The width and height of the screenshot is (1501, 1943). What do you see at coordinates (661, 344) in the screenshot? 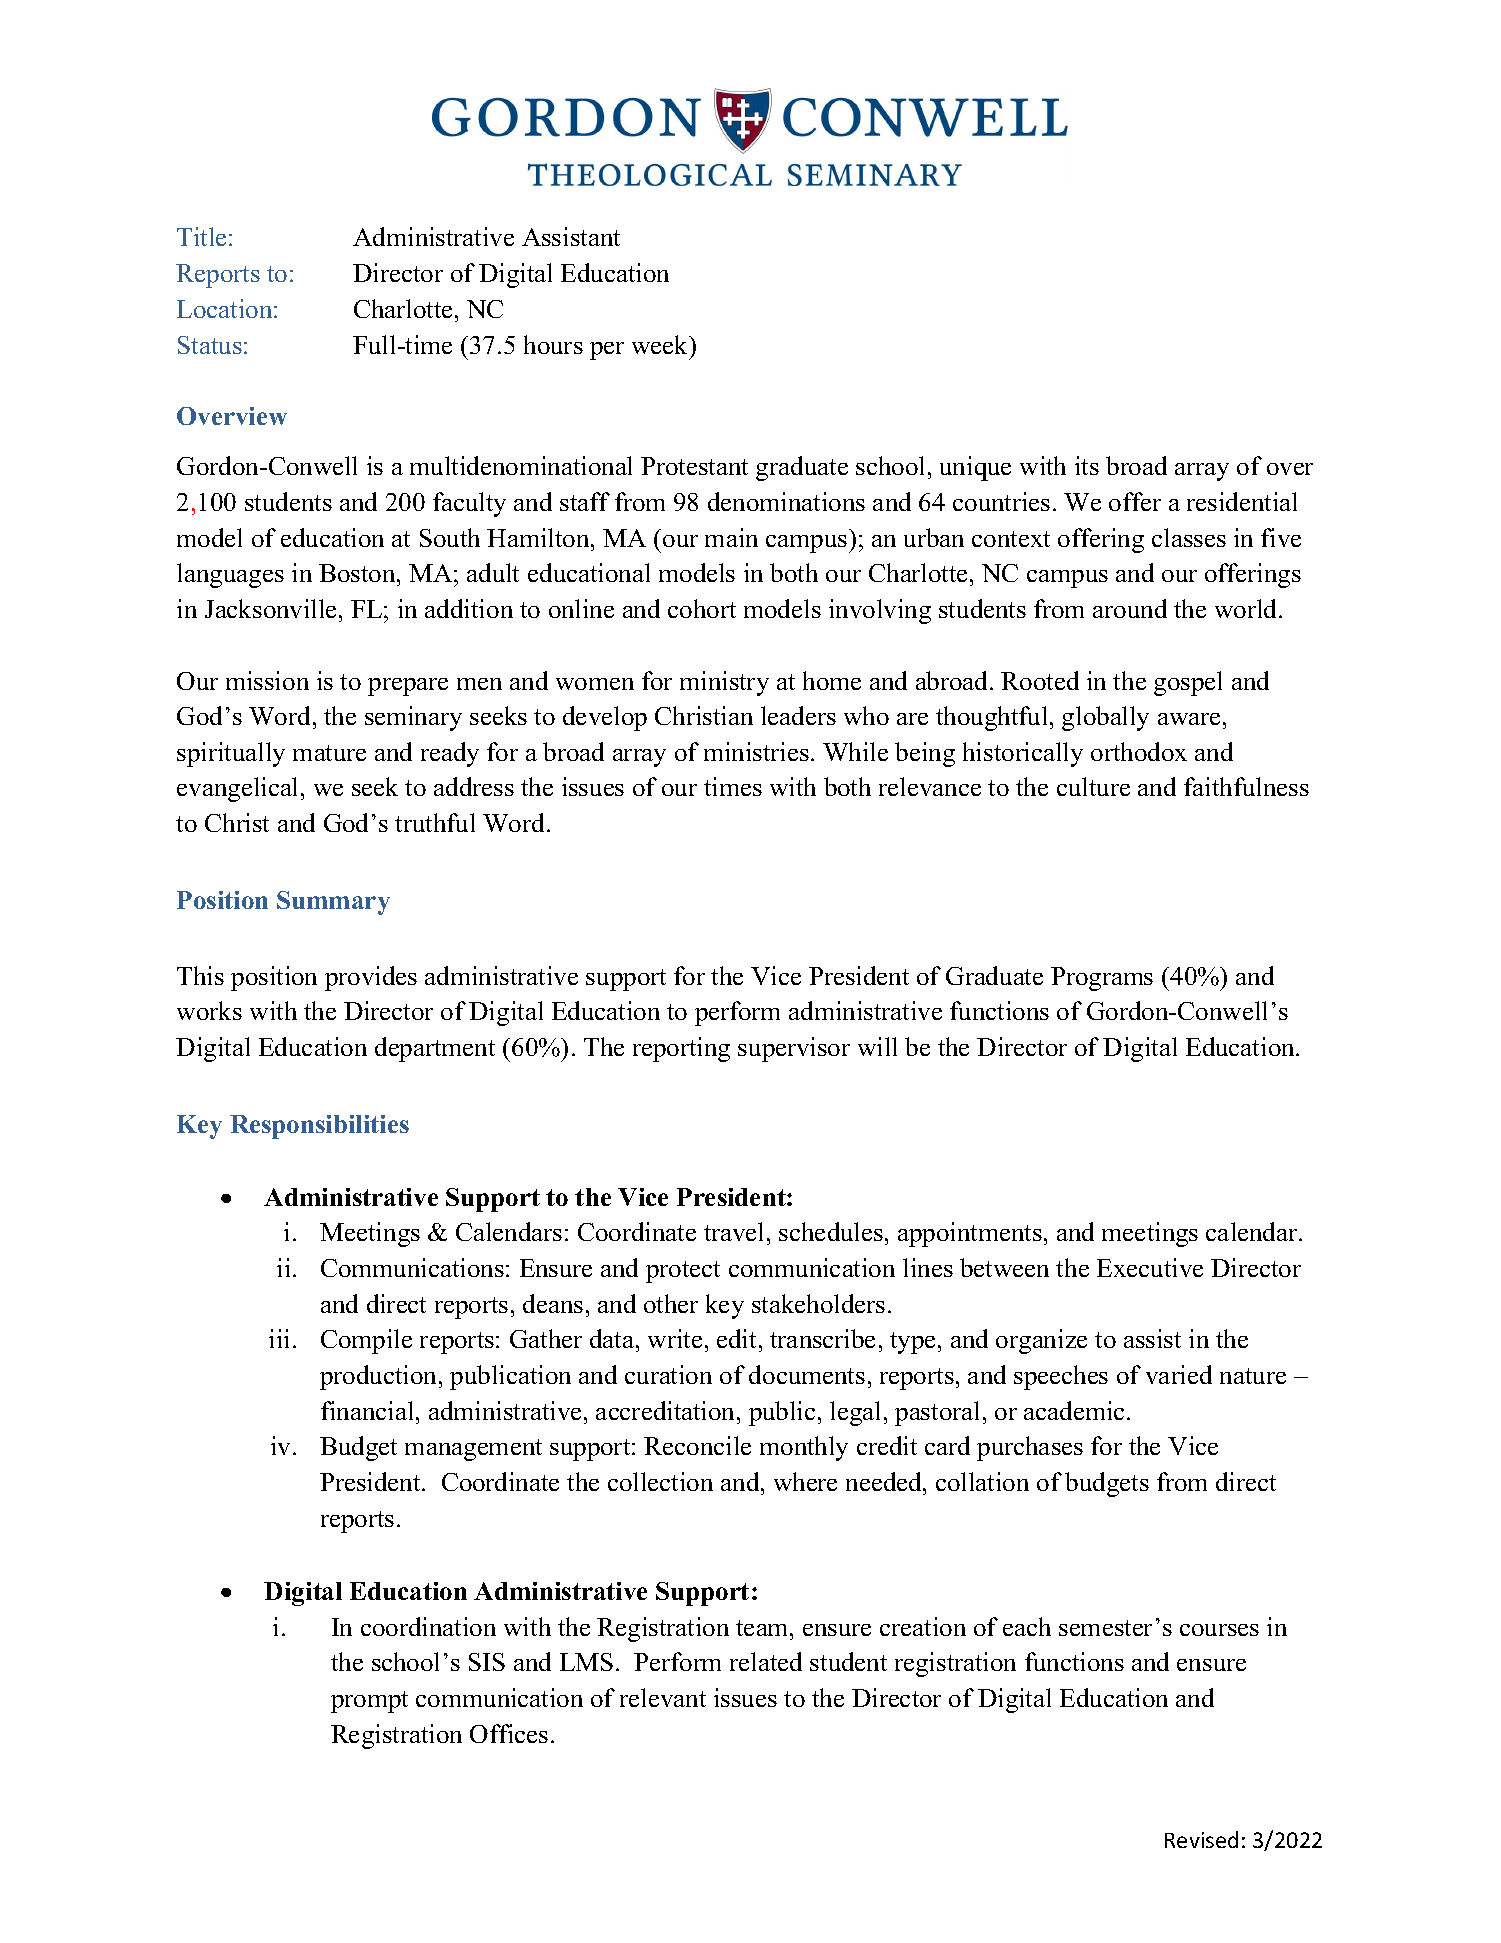
I see `week` at bounding box center [661, 344].
